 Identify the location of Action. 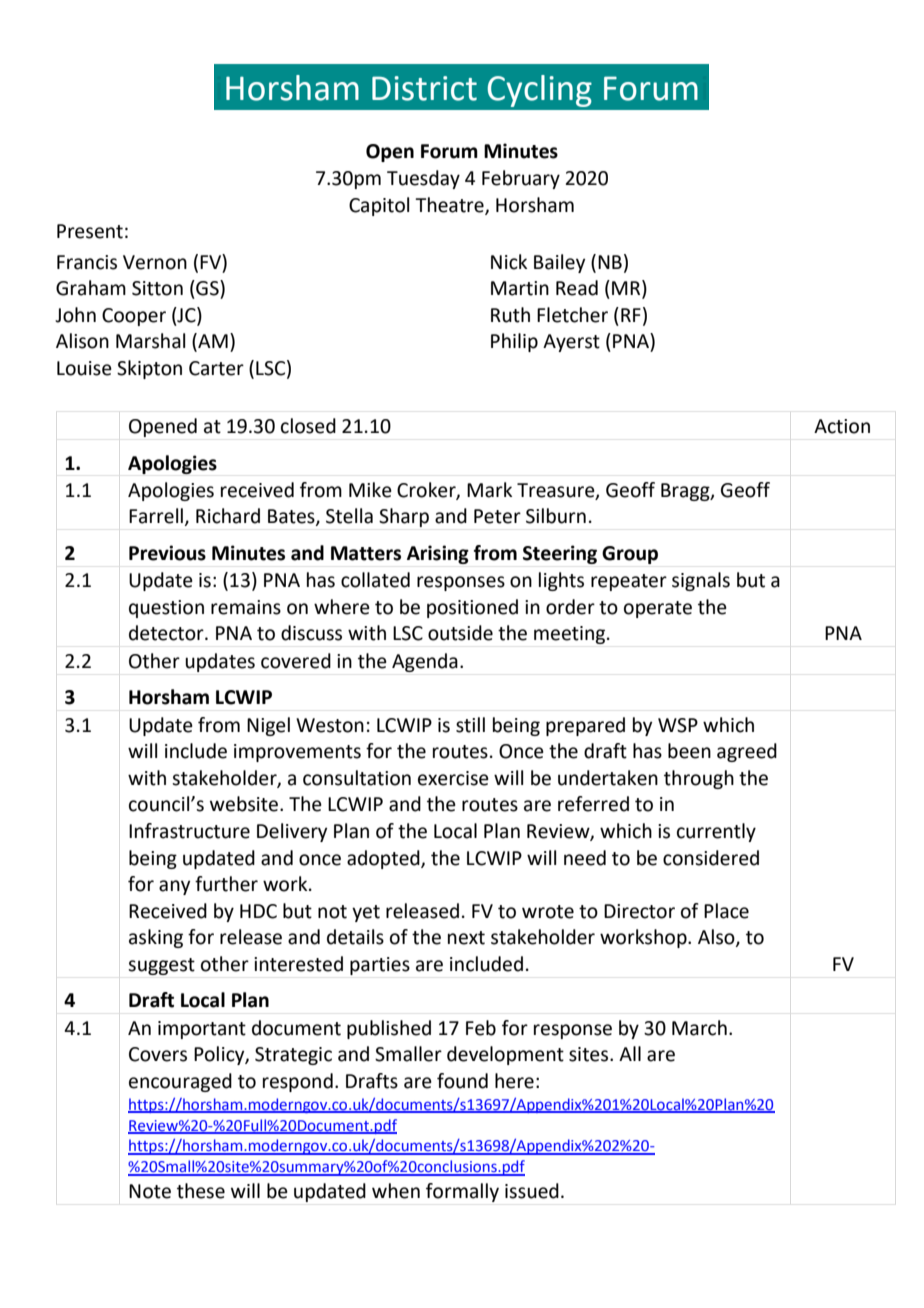
(842, 426).
